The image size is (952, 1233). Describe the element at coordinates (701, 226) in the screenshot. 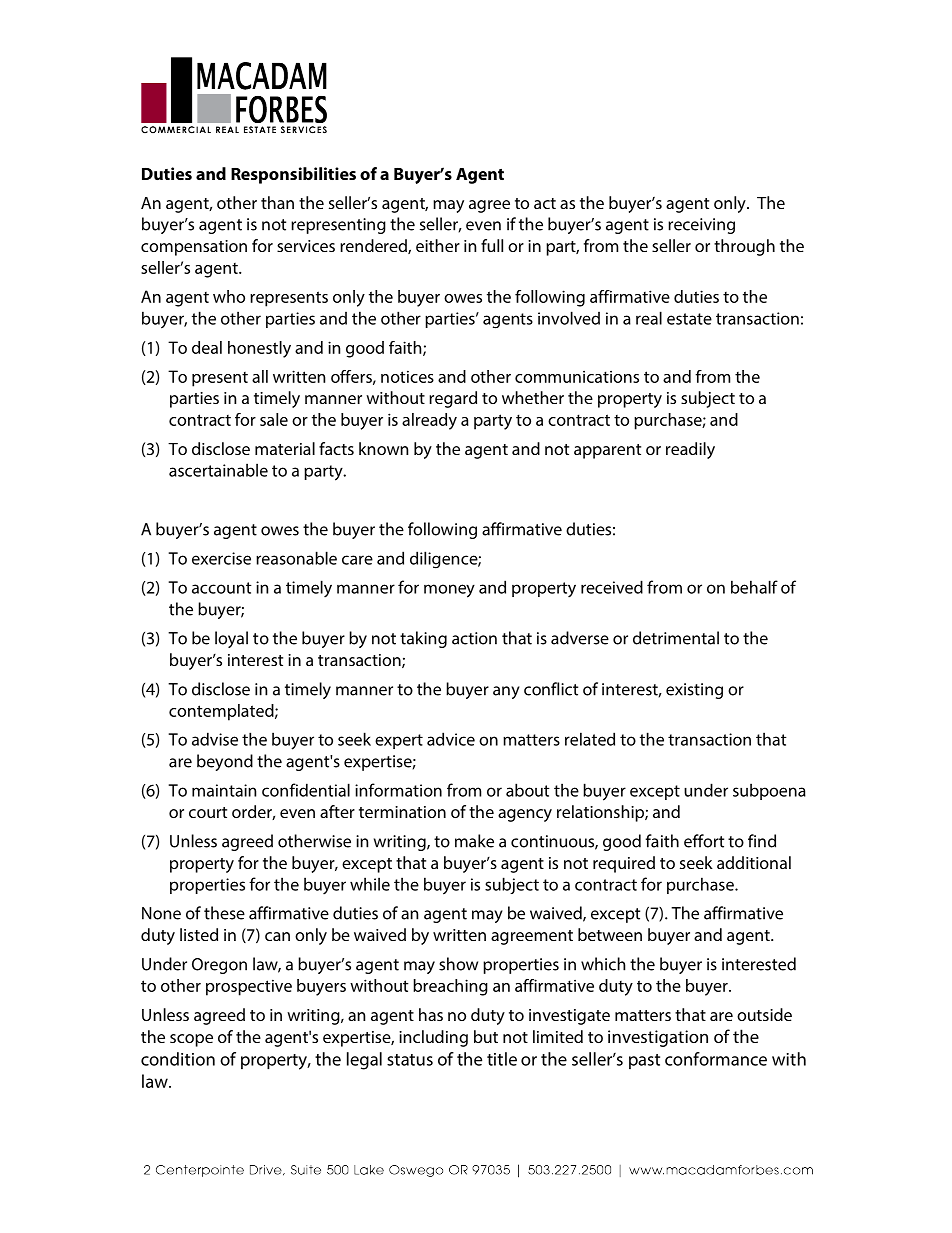

I see `receiving` at that location.
